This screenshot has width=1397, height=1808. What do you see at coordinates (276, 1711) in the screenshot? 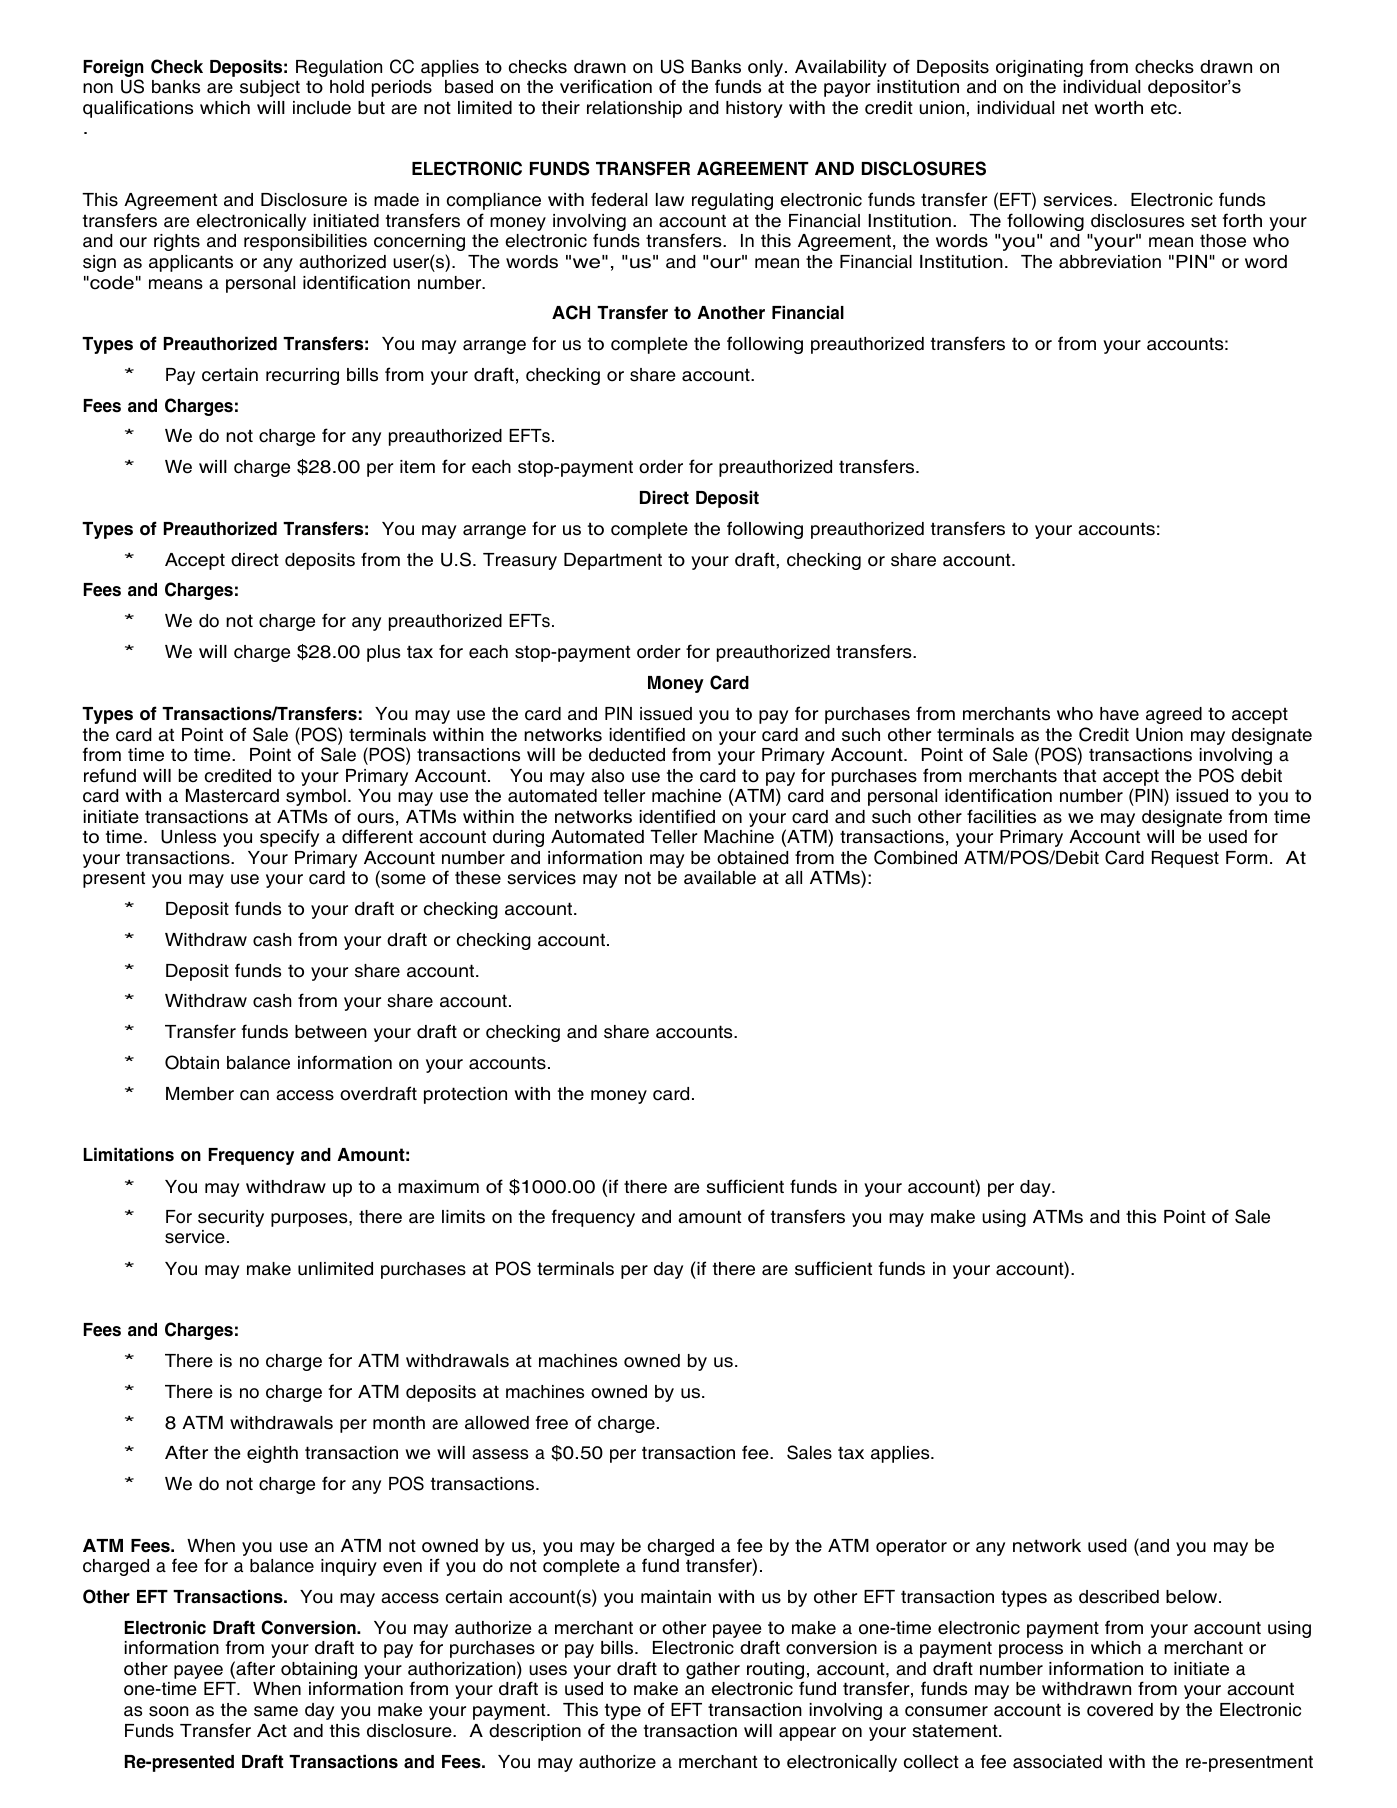
I see `same` at bounding box center [276, 1711].
